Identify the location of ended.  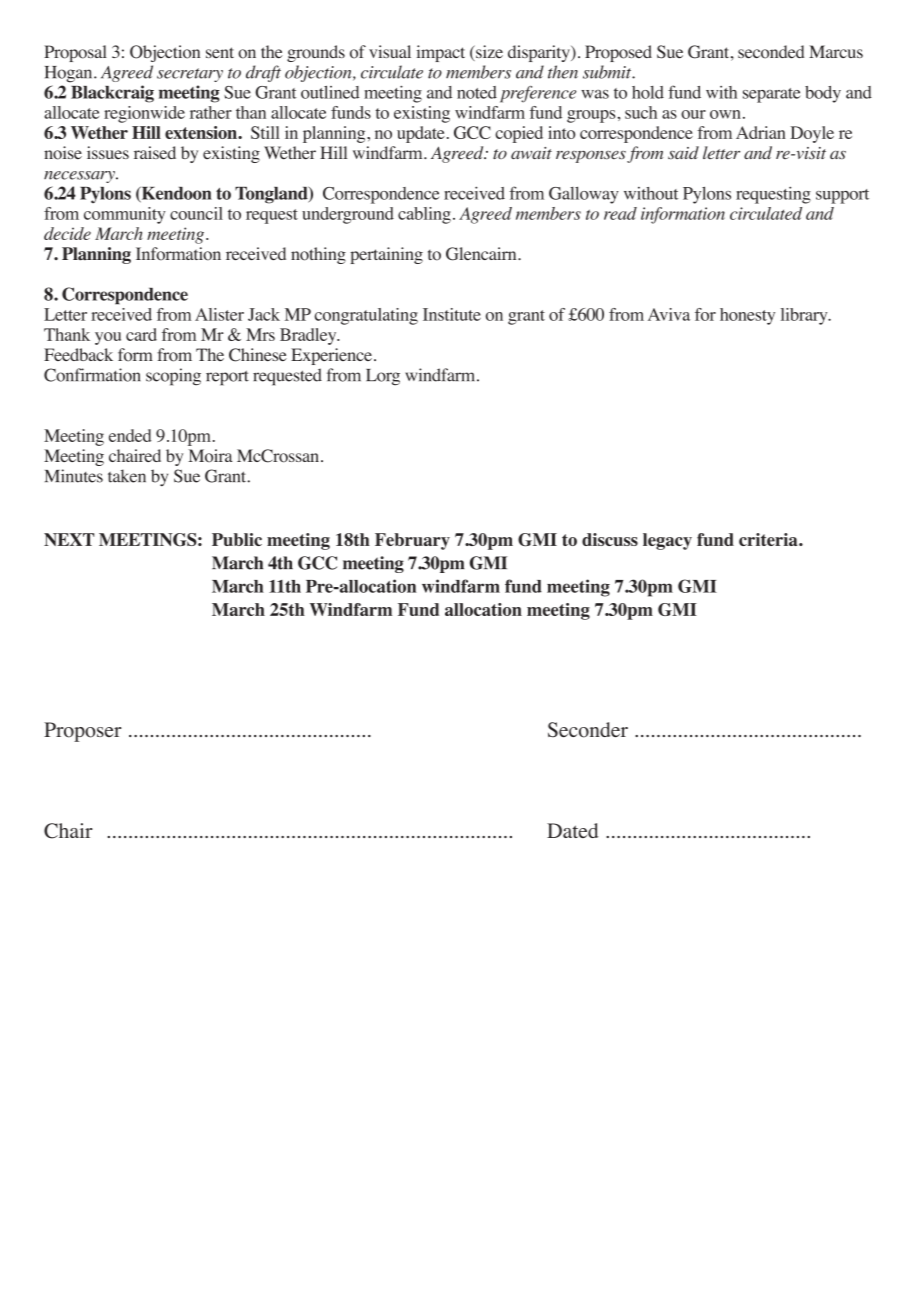
(130, 435).
